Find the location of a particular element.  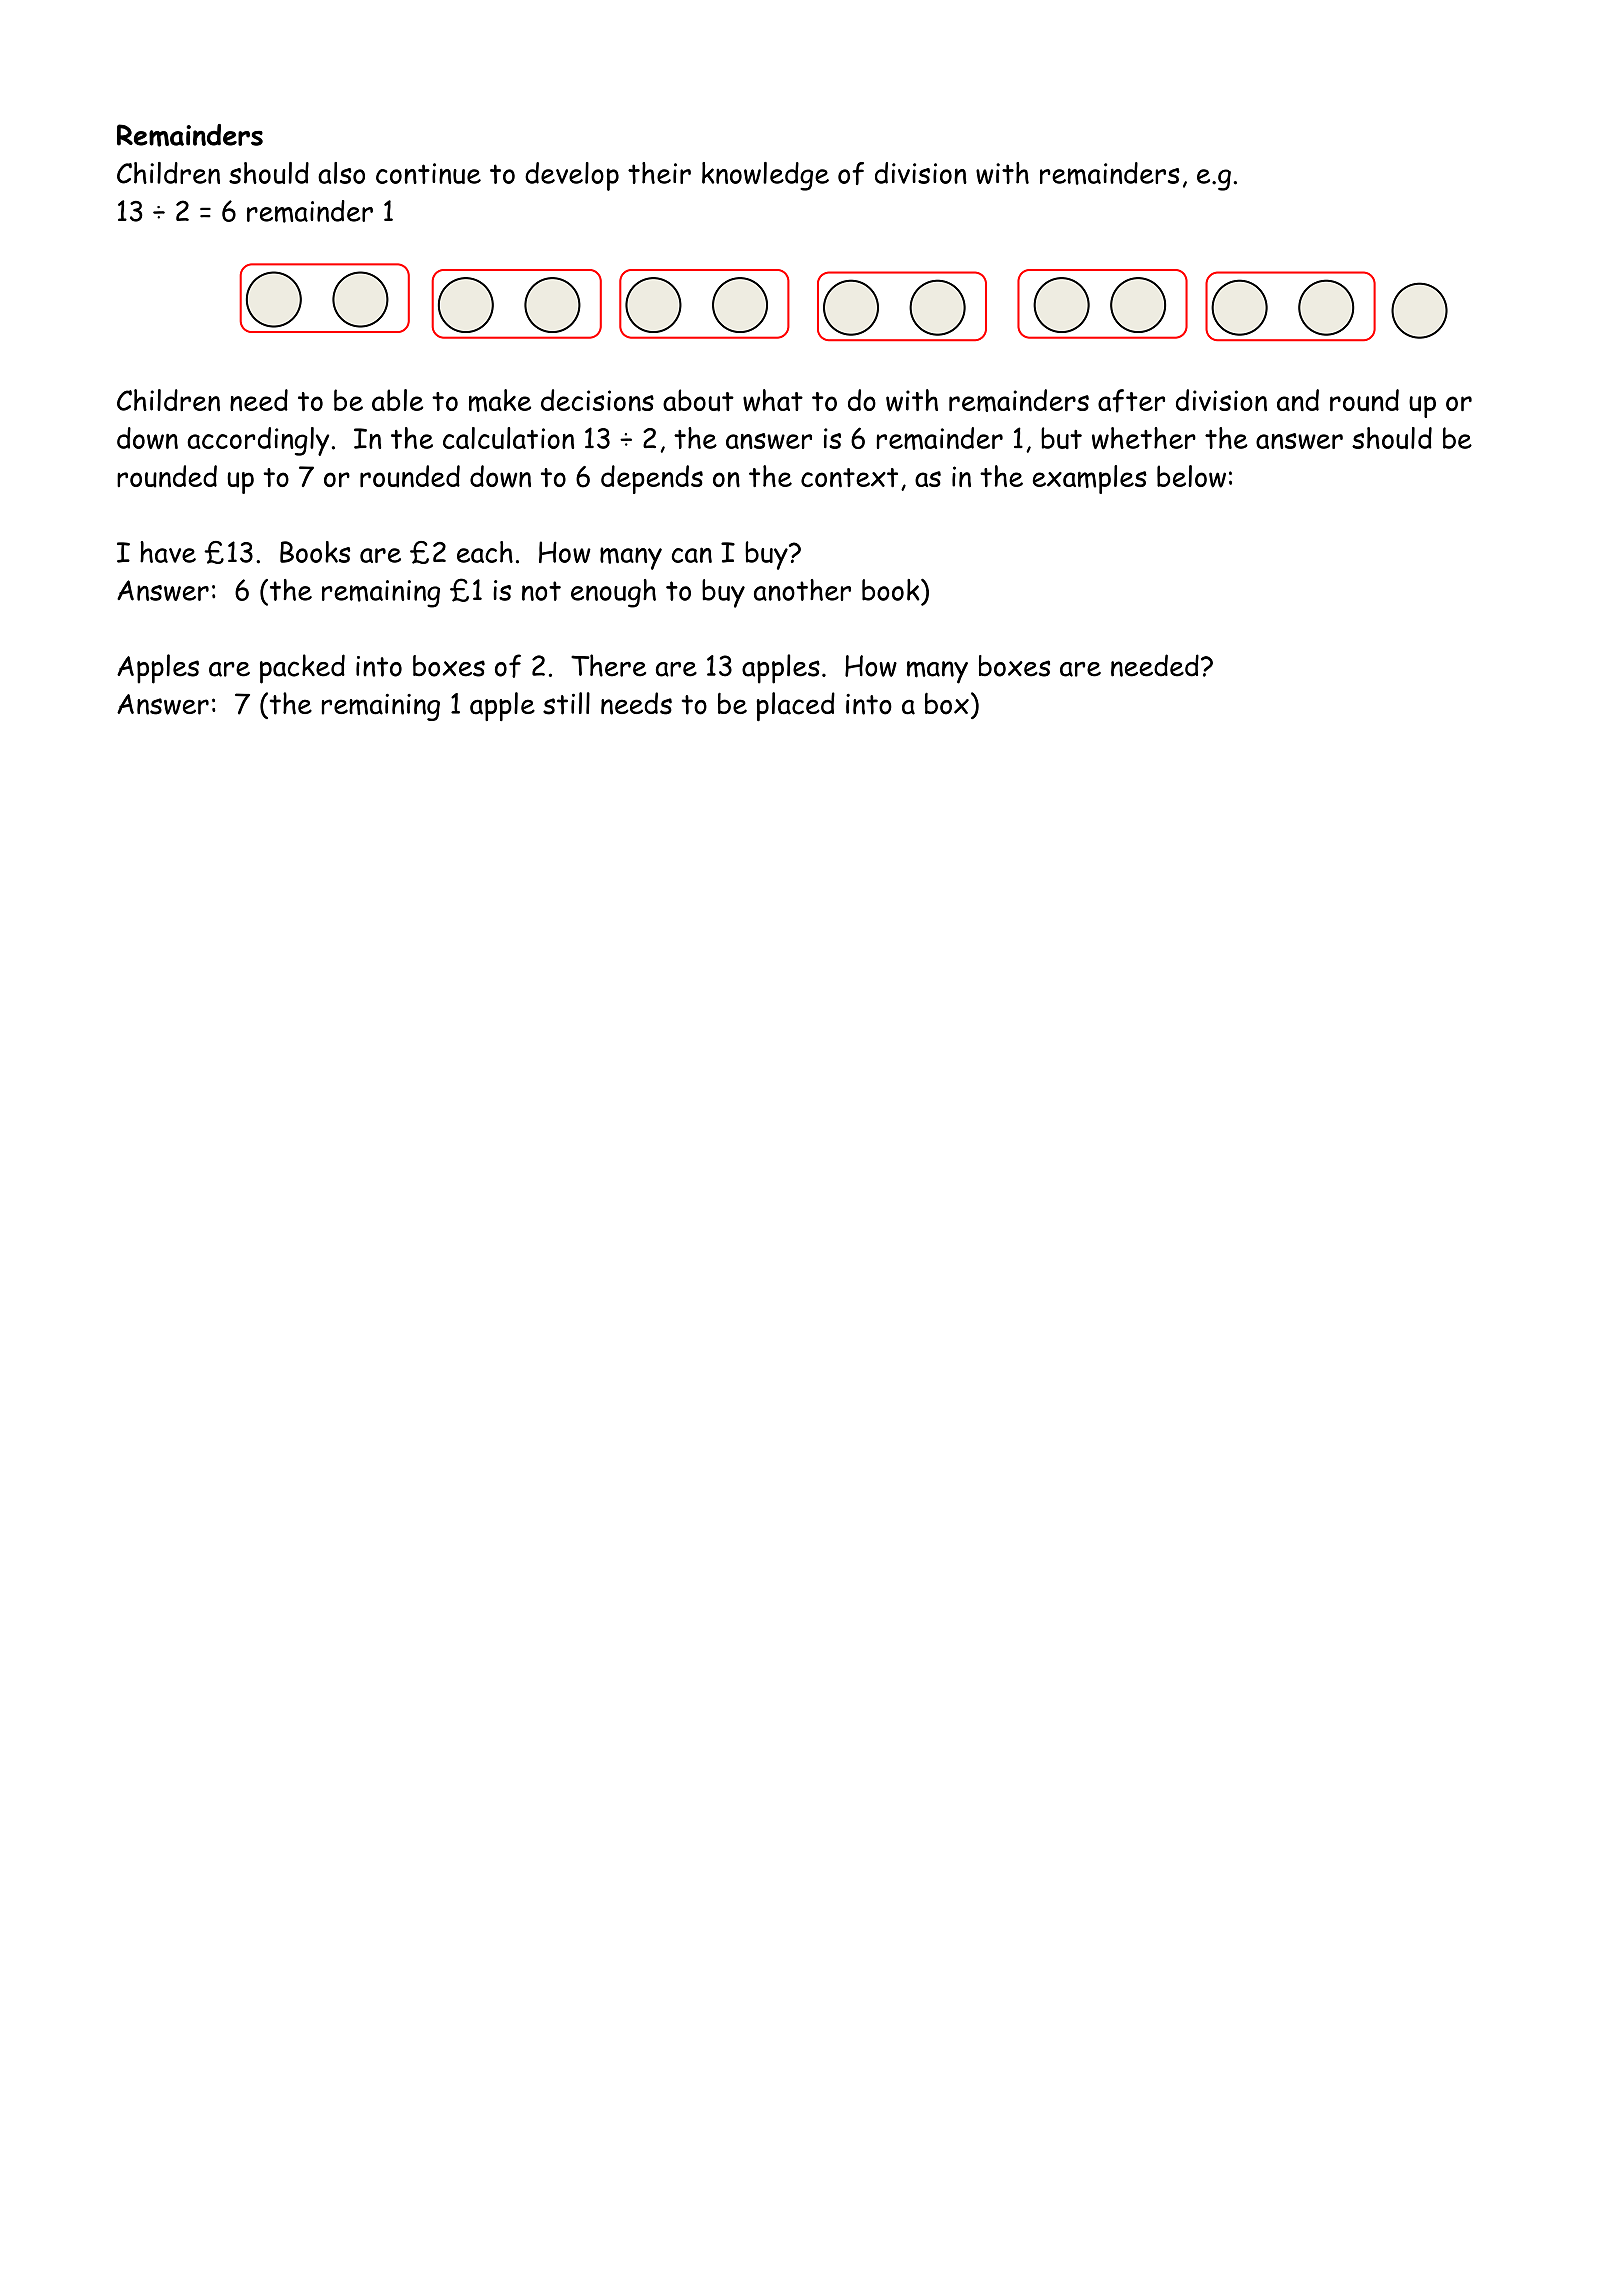

knowledge is located at coordinates (765, 176).
